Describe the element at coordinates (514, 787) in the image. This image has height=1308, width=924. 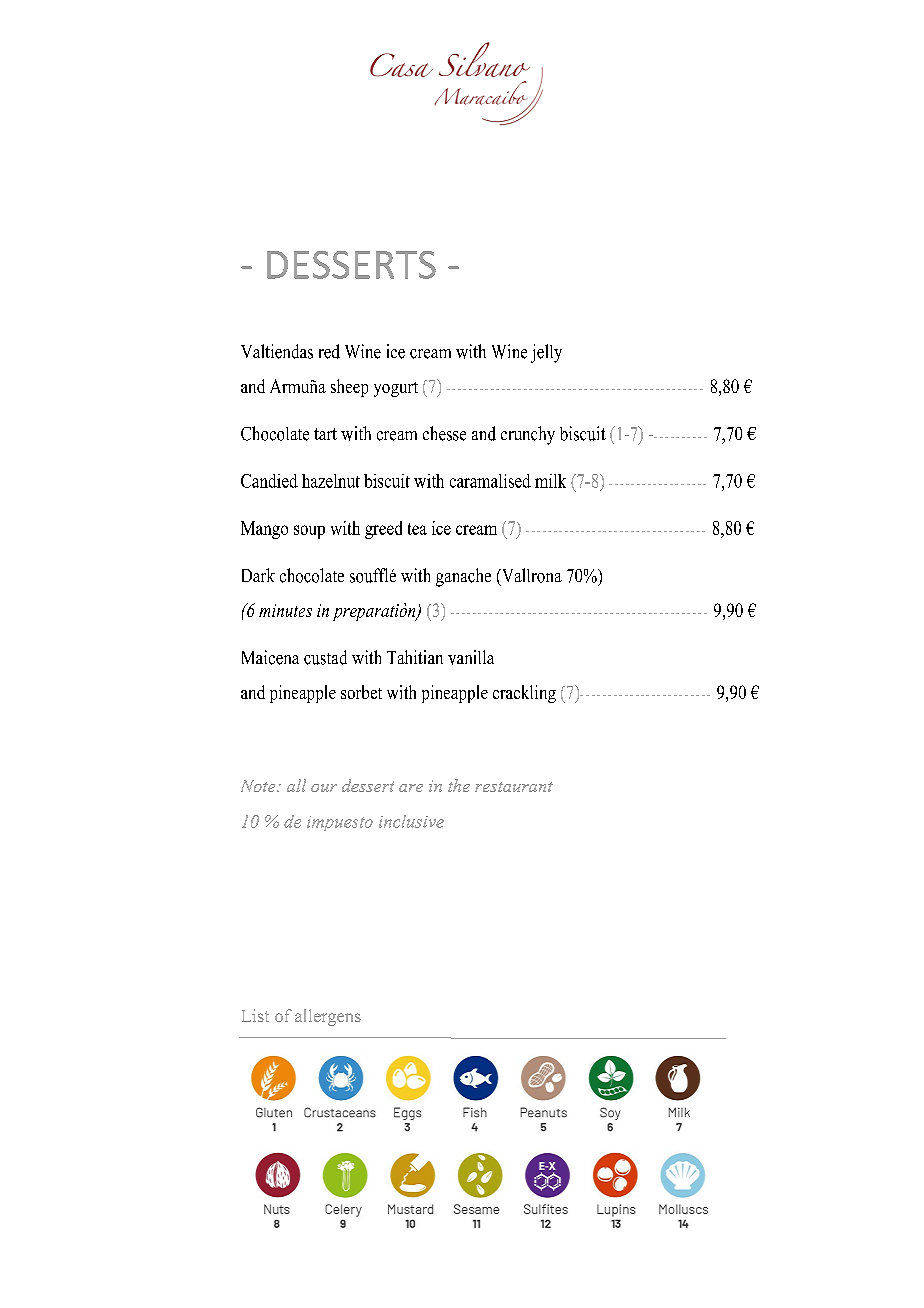
I see `restaurant` at that location.
